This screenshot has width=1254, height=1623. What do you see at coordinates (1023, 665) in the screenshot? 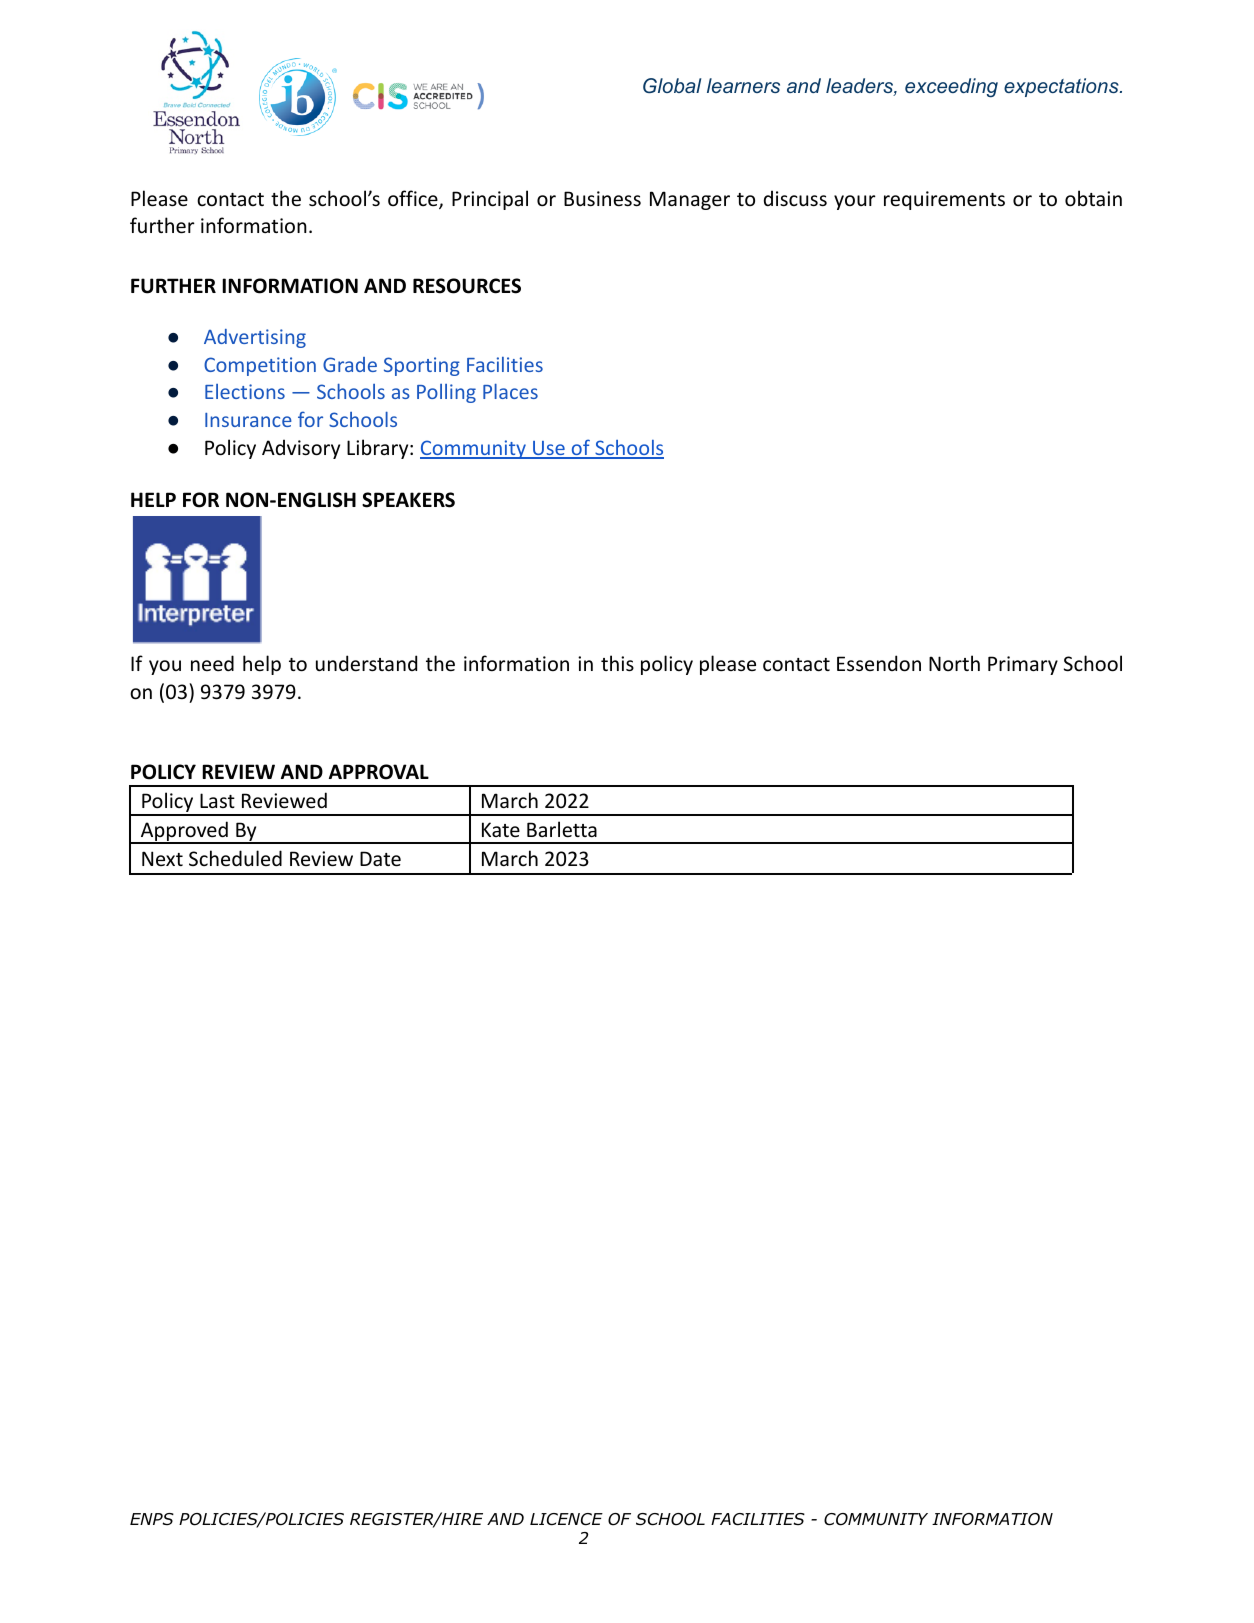
I see `Primary` at bounding box center [1023, 665].
